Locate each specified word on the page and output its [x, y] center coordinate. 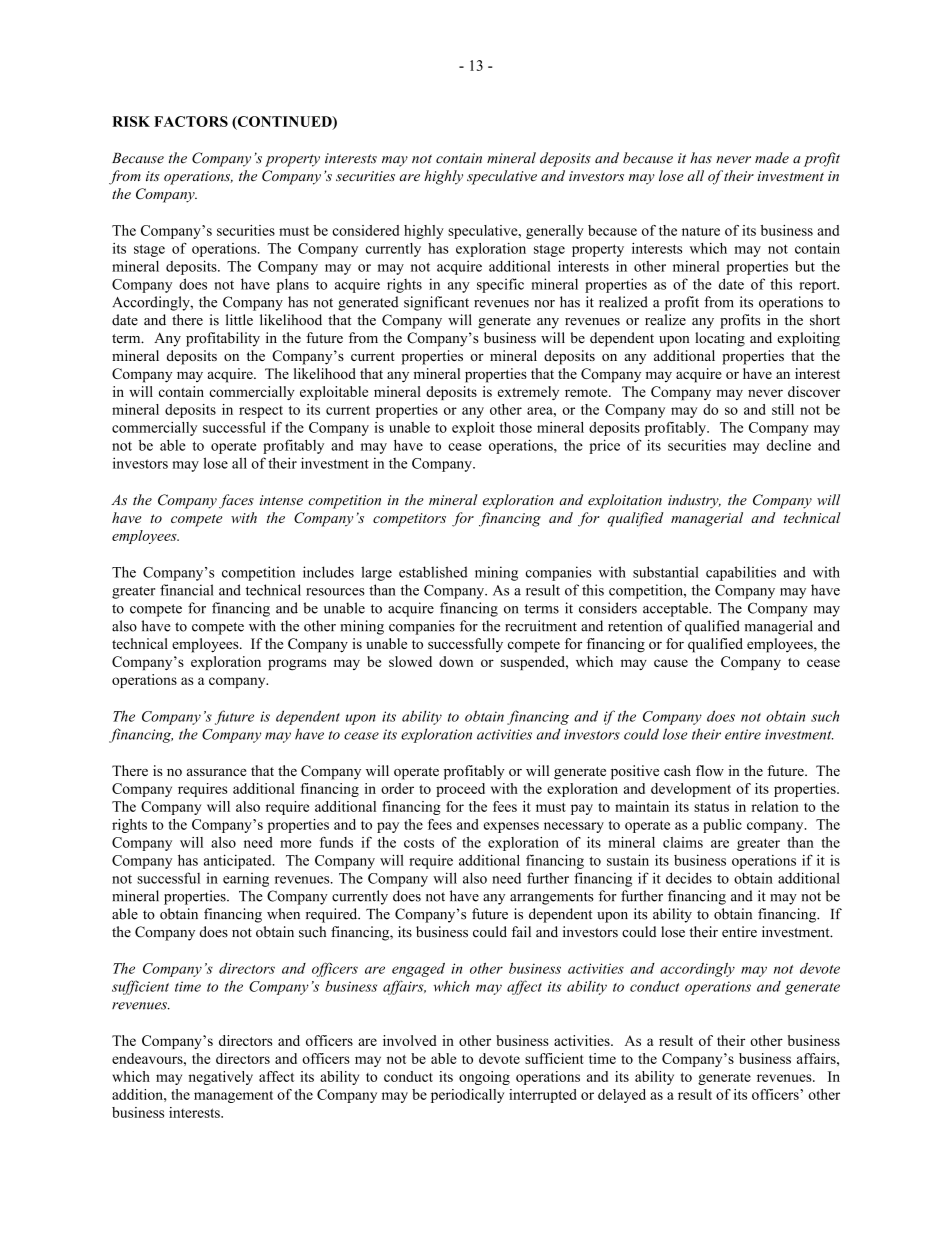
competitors [409, 520]
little [239, 320]
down [456, 661]
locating [720, 339]
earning [246, 880]
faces [236, 501]
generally [555, 232]
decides [689, 878]
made [772, 158]
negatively [221, 1078]
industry [694, 501]
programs [297, 665]
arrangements [552, 898]
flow [710, 770]
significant [436, 303]
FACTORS [191, 121]
